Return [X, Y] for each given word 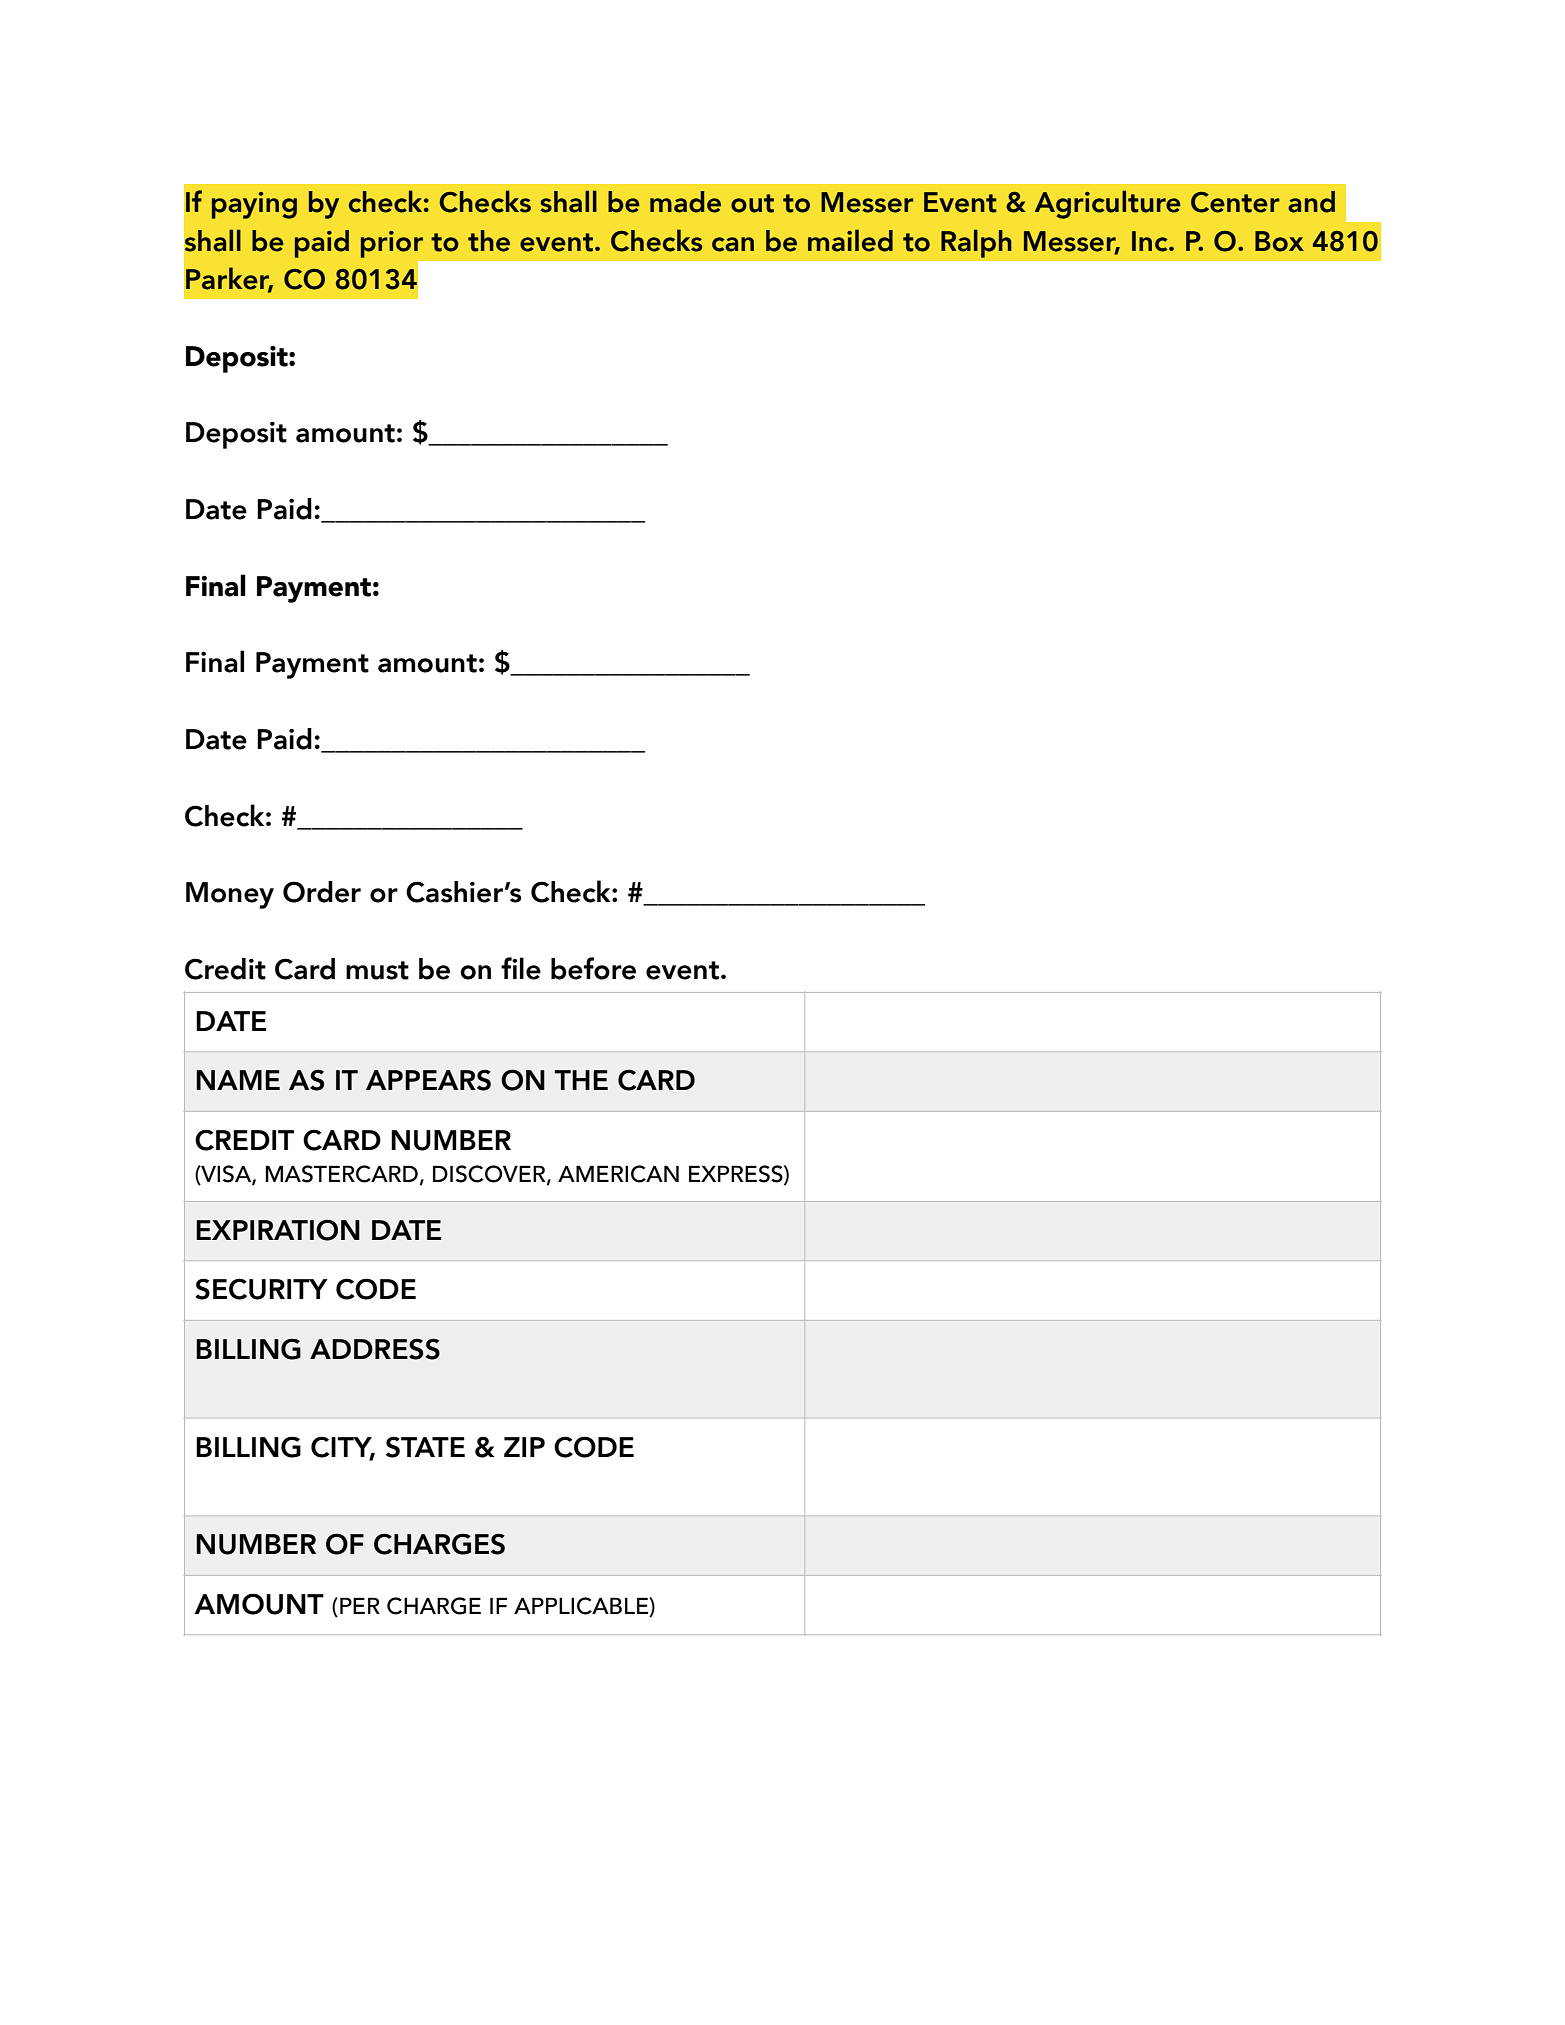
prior [392, 244]
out [752, 203]
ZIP [524, 1447]
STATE [425, 1447]
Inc [1151, 241]
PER [360, 1605]
